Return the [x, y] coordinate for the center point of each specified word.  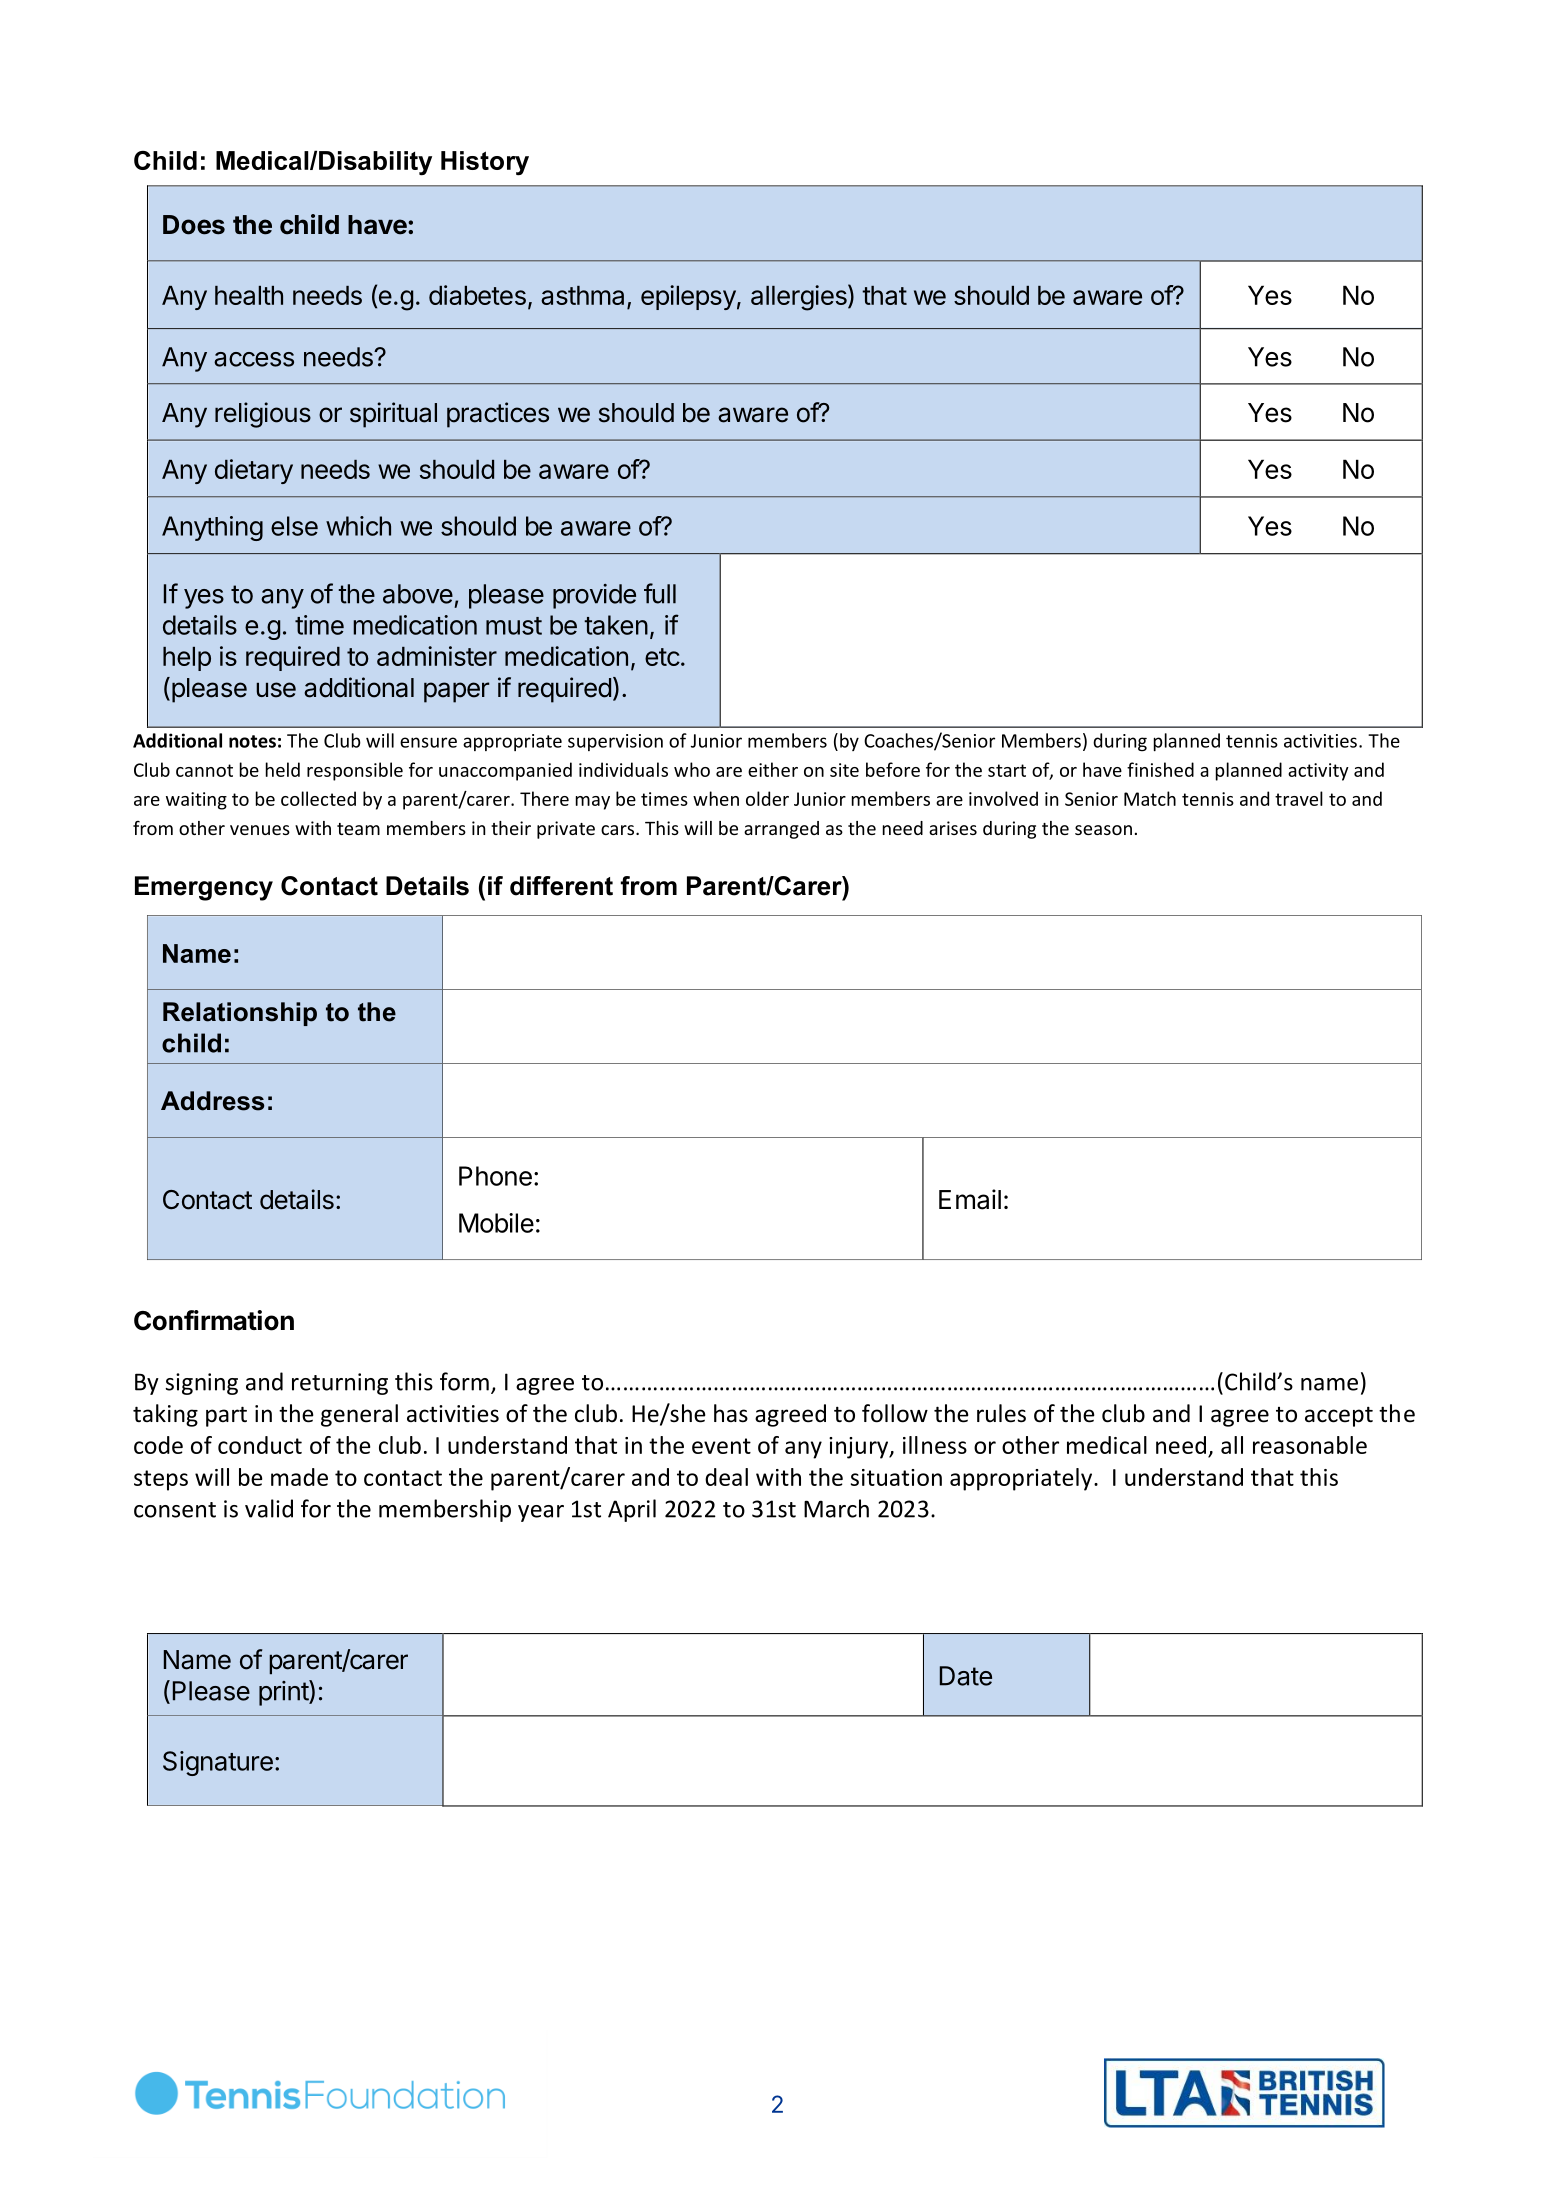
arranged [781, 830]
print [284, 1693]
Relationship [240, 1014]
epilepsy [688, 297]
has [731, 1413]
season [1103, 830]
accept [1339, 1416]
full [660, 593]
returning [340, 1384]
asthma [584, 297]
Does [194, 225]
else [294, 526]
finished [1160, 769]
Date [966, 1676]
